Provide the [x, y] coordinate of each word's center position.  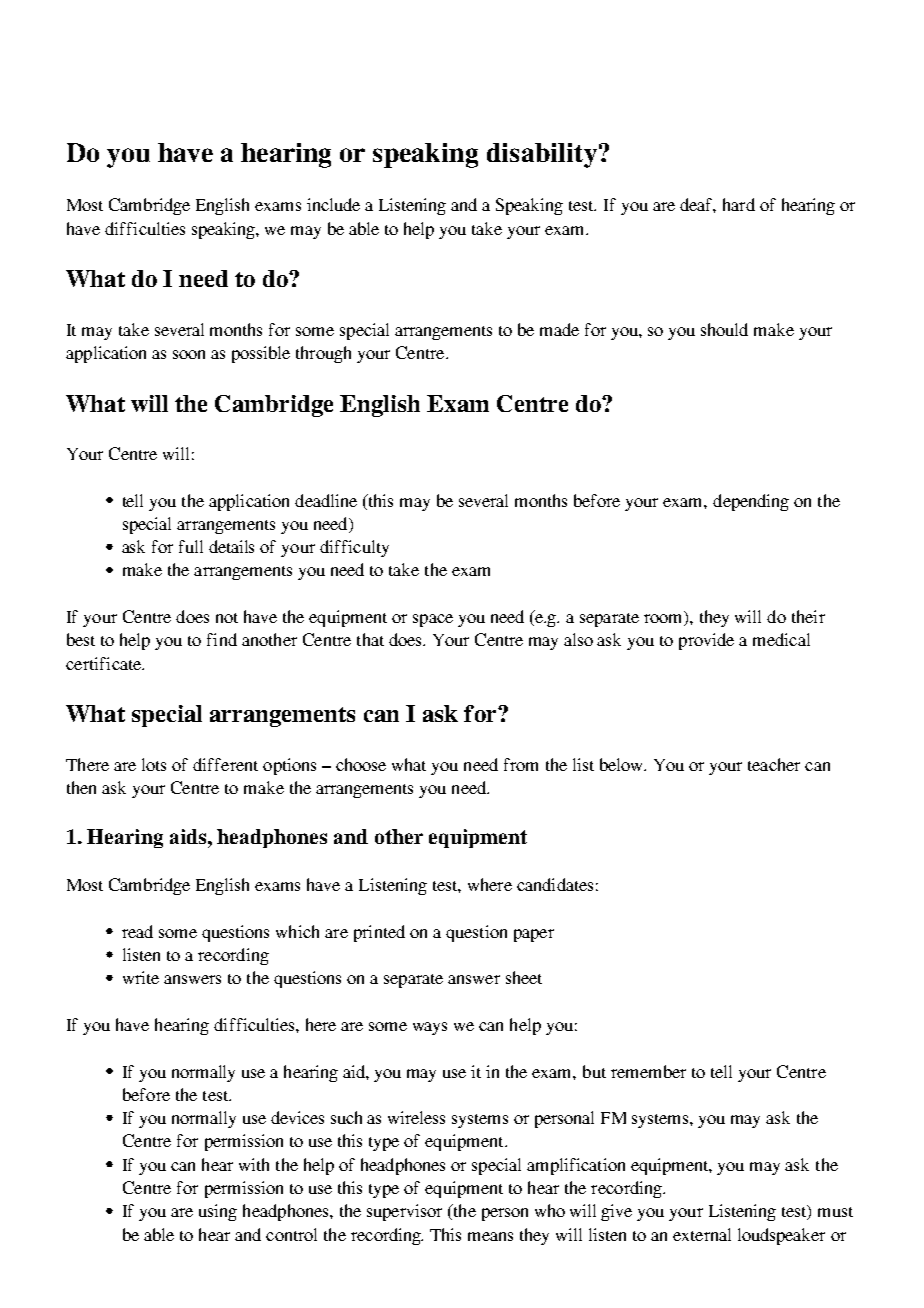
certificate [105, 663]
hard [739, 204]
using [218, 1212]
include [333, 204]
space [433, 620]
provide [706, 641]
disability [542, 155]
